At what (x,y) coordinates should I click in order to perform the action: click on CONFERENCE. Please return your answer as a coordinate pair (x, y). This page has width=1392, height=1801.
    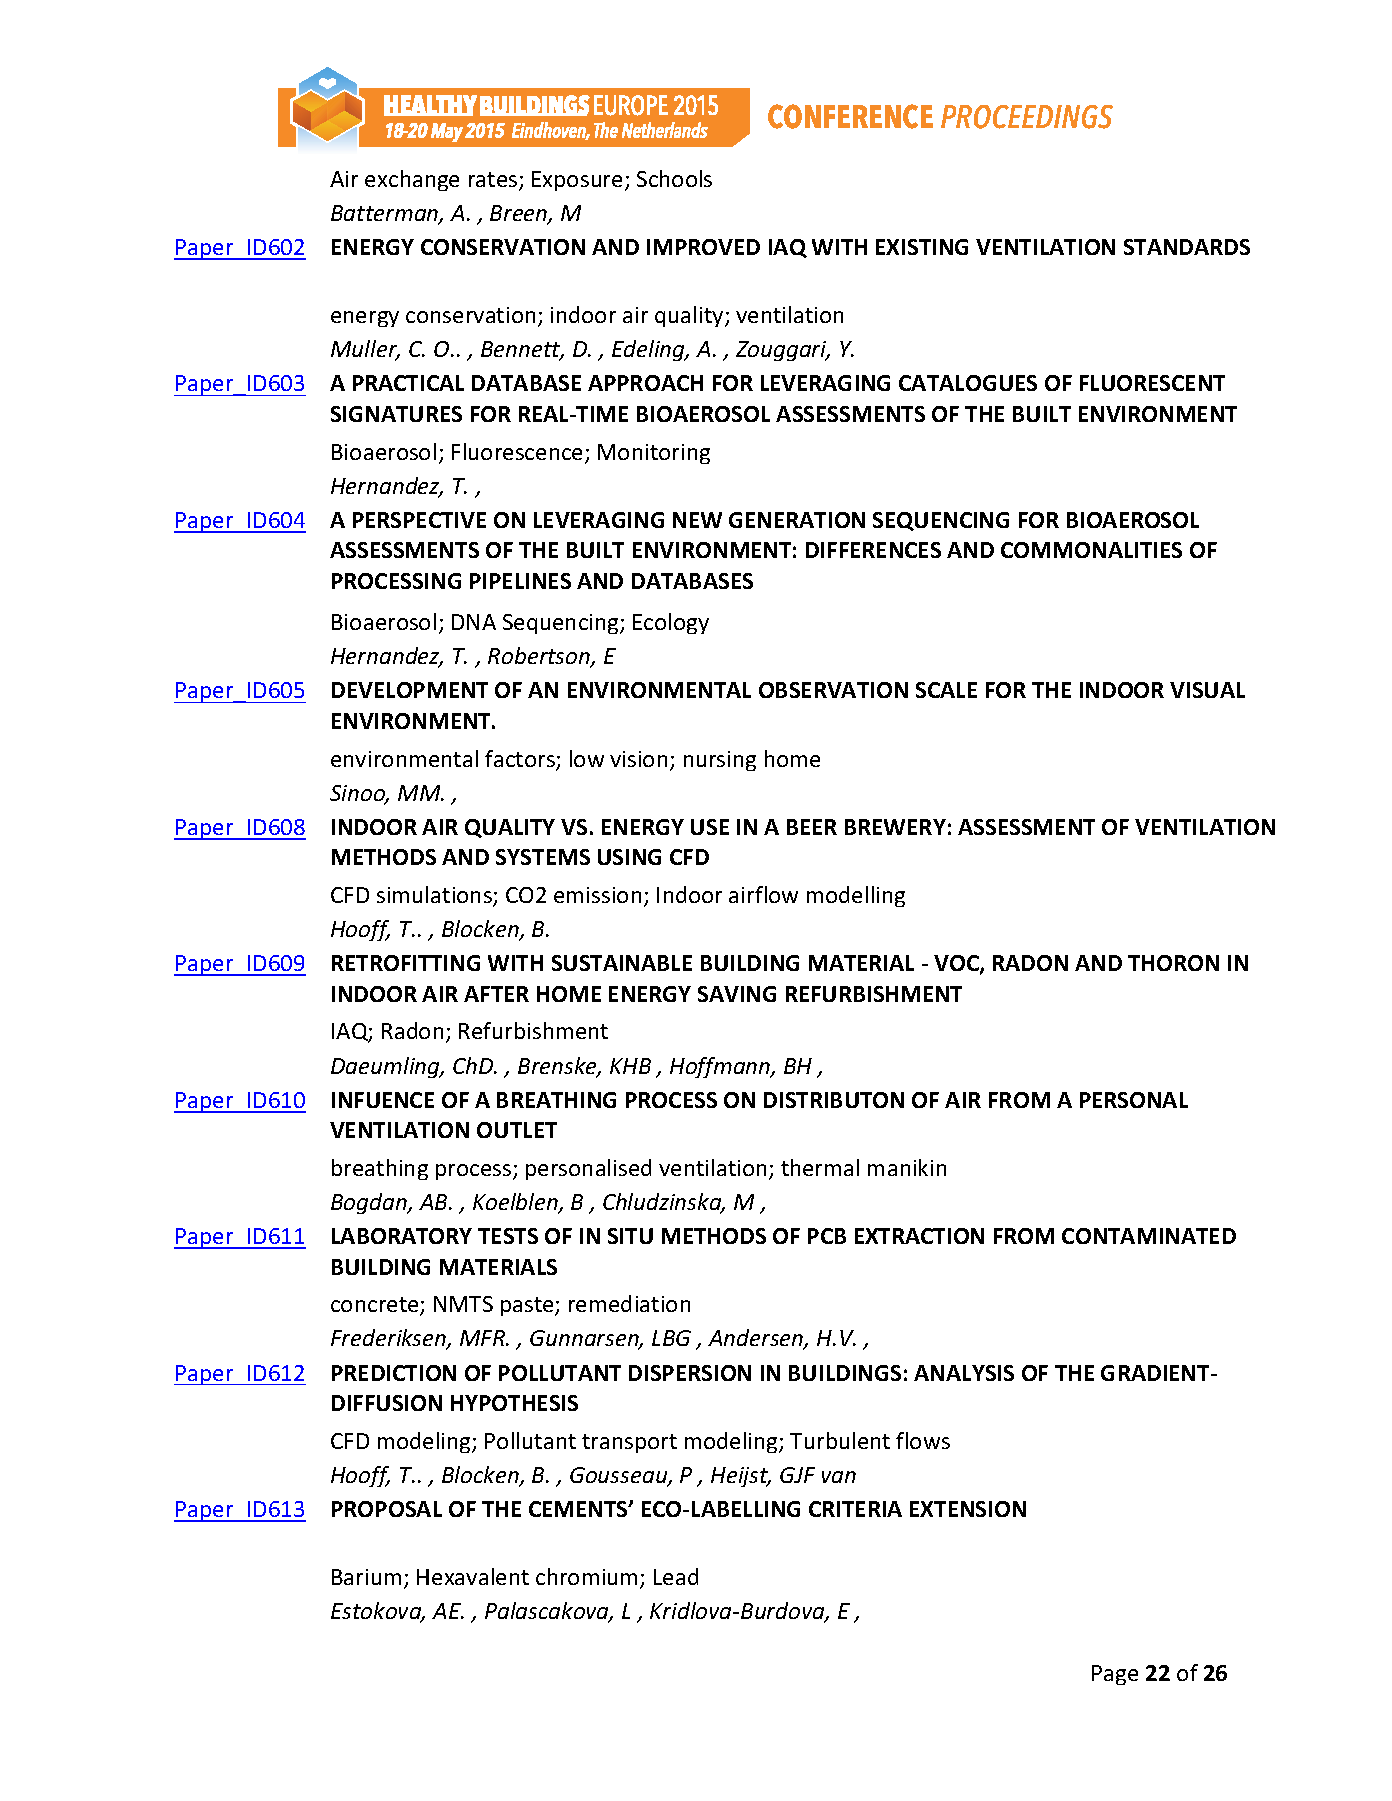
    Looking at the image, I should click on (850, 116).
